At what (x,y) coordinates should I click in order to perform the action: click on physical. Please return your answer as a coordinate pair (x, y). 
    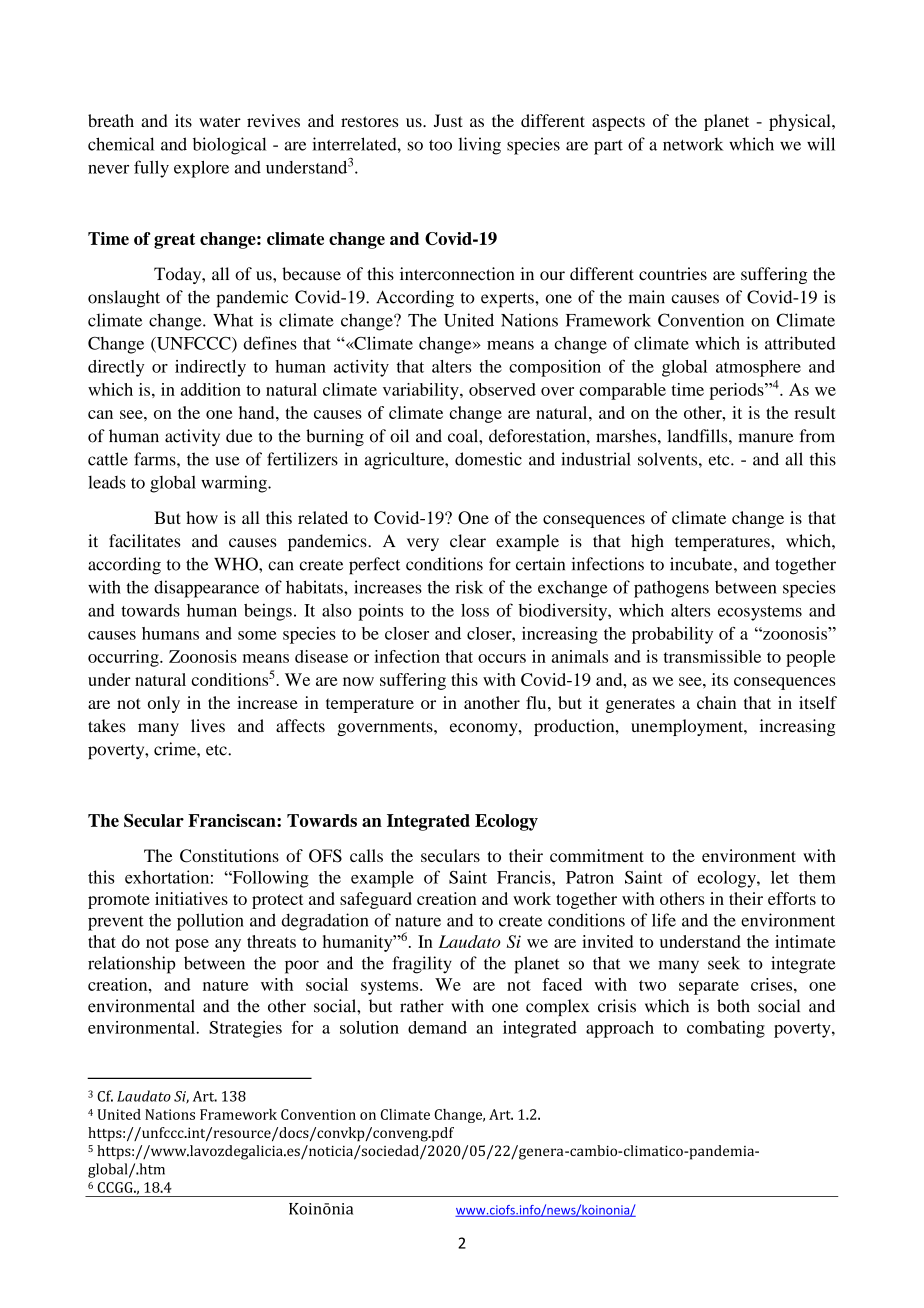
    Looking at the image, I should click on (801, 122).
